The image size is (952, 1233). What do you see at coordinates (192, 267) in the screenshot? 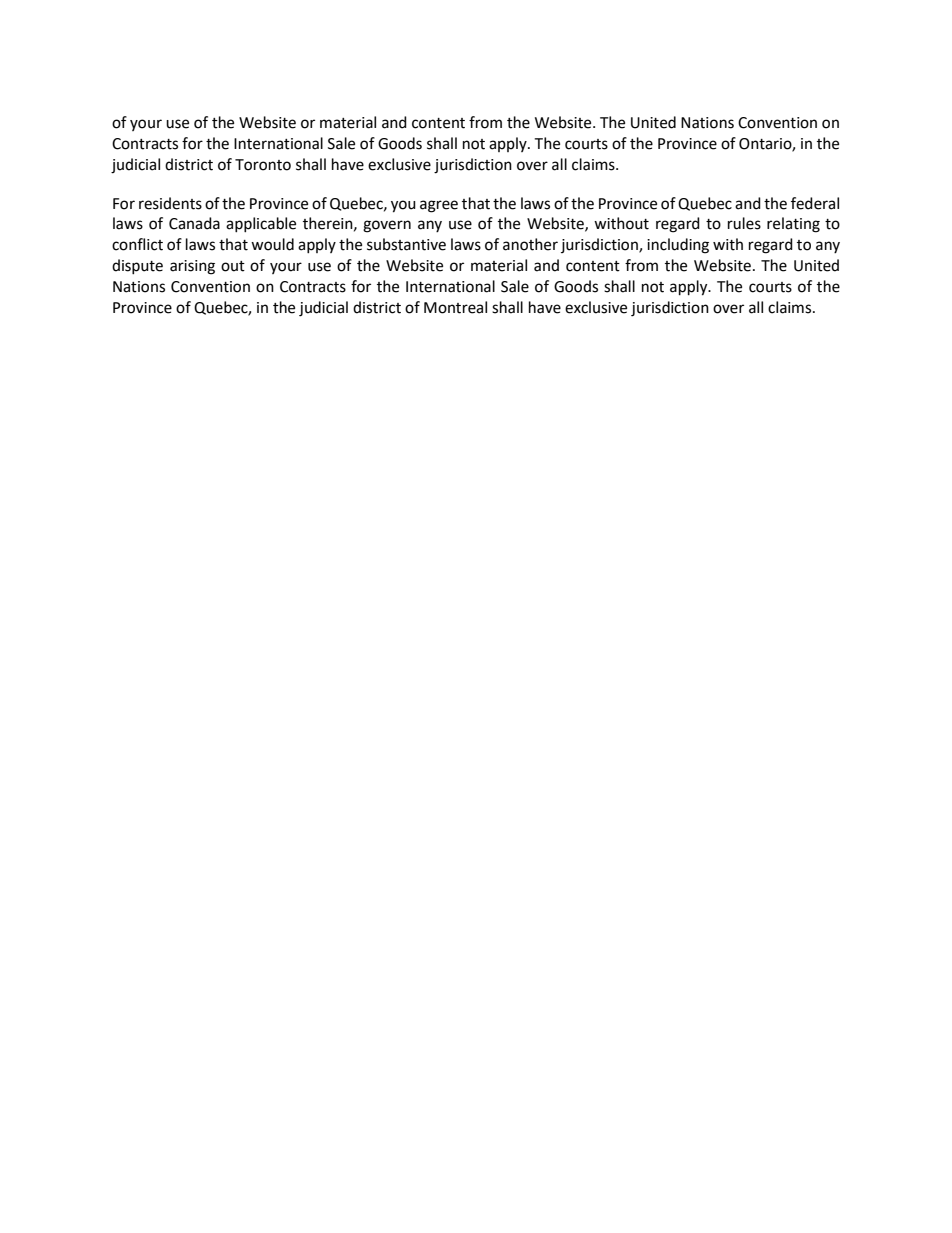
I see `arising` at bounding box center [192, 267].
